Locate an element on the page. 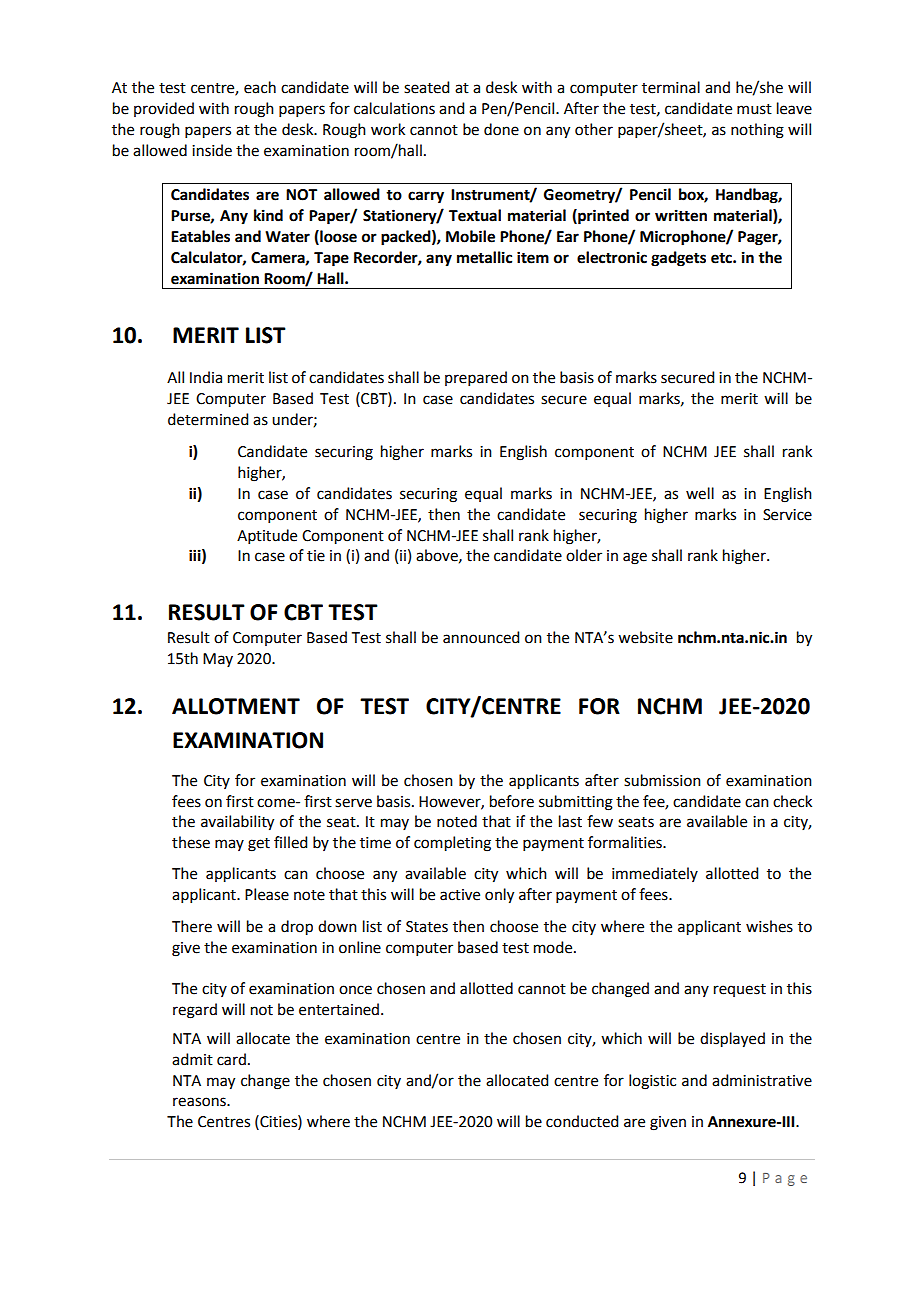  each is located at coordinates (260, 87).
